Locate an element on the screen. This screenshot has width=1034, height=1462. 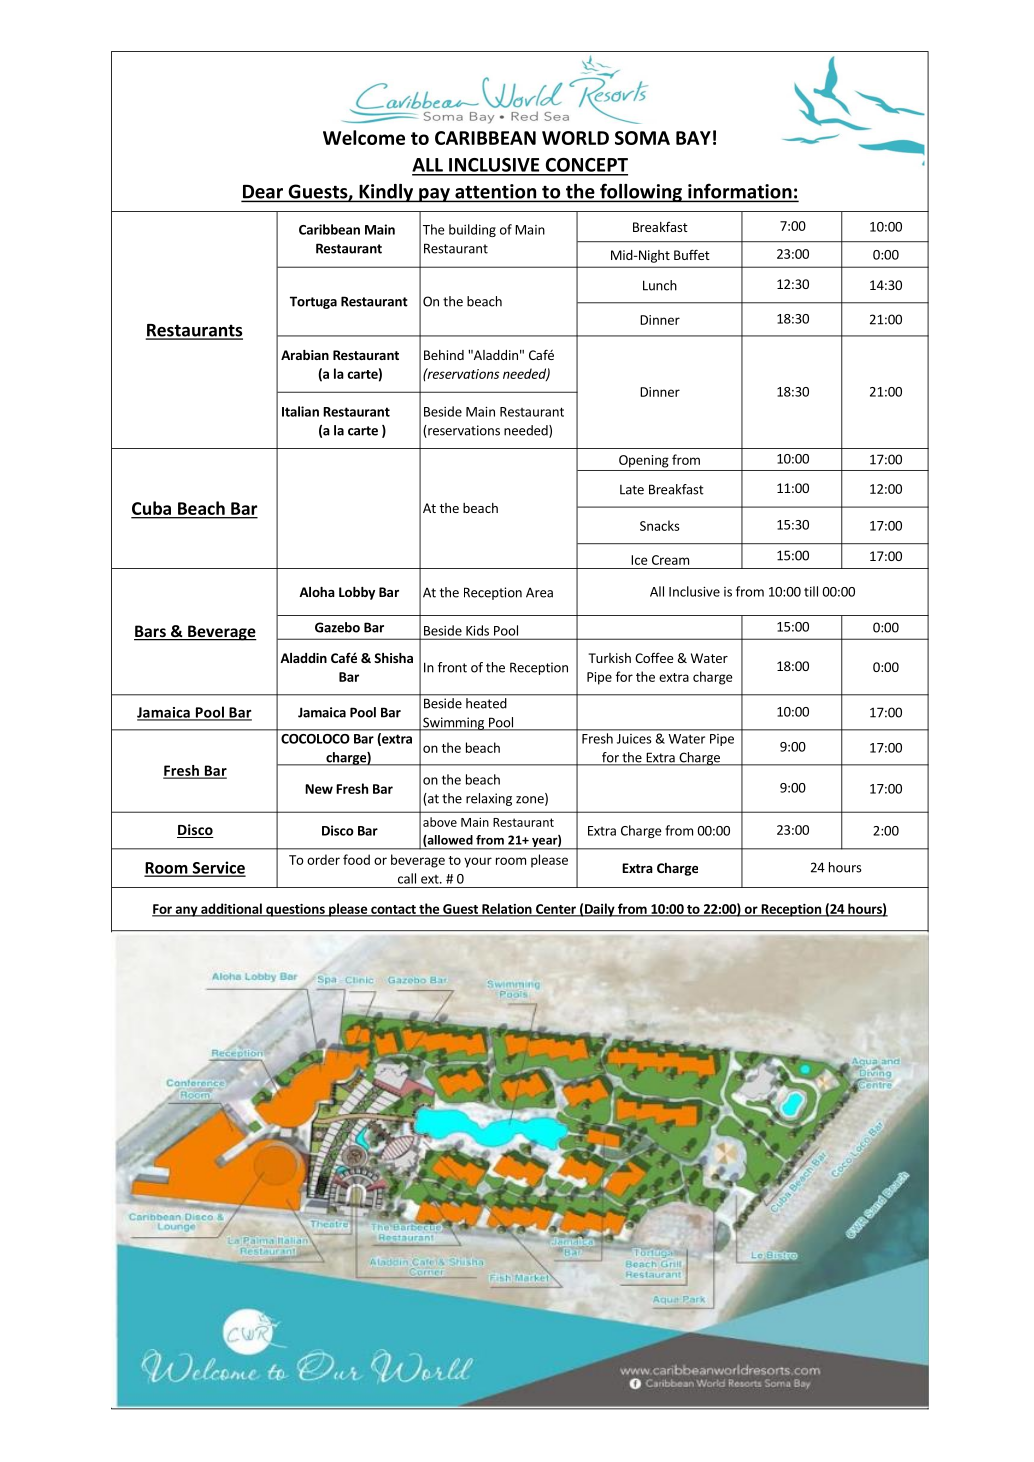
Dear is located at coordinates (263, 193).
